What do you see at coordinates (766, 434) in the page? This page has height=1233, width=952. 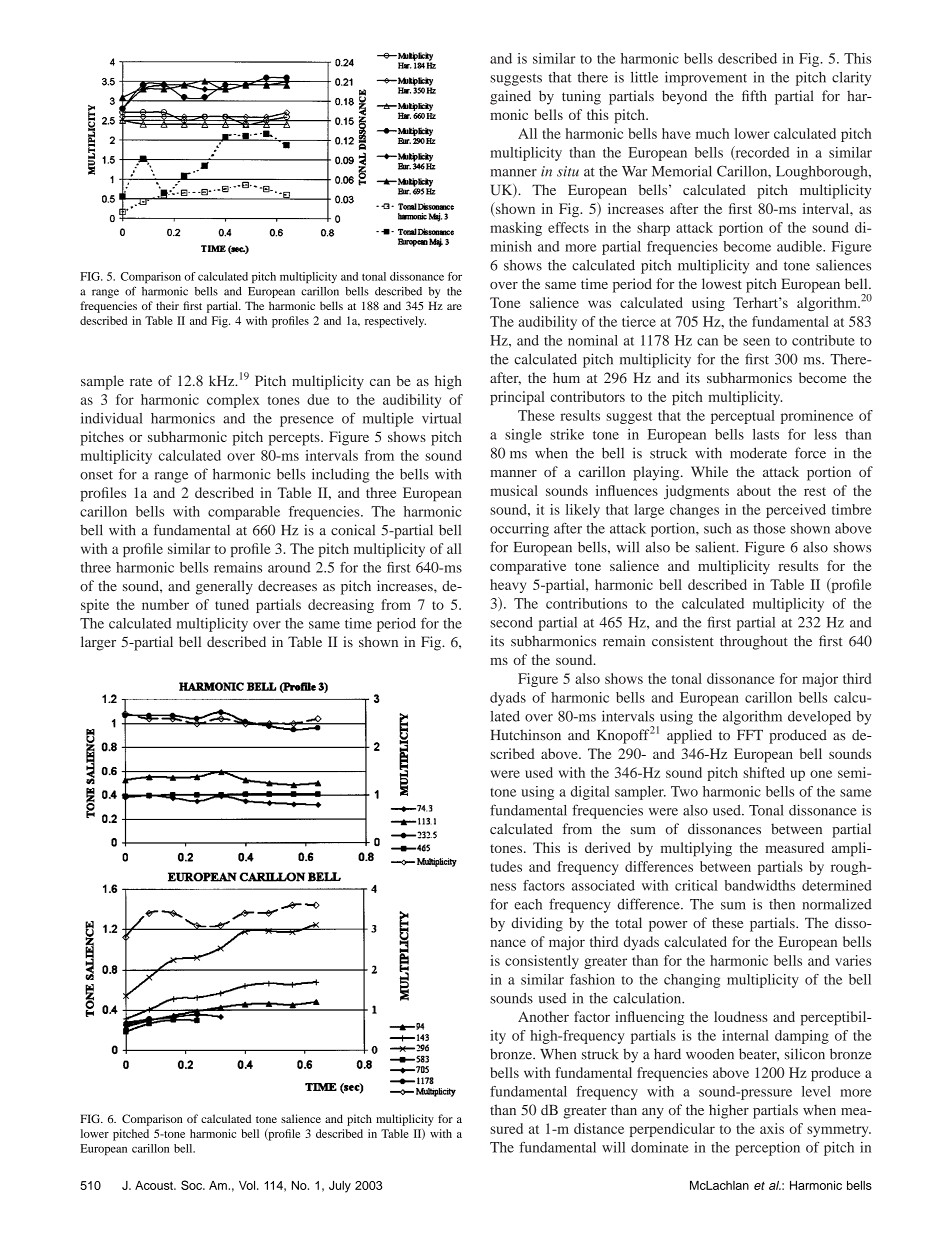 I see `lasts` at bounding box center [766, 434].
